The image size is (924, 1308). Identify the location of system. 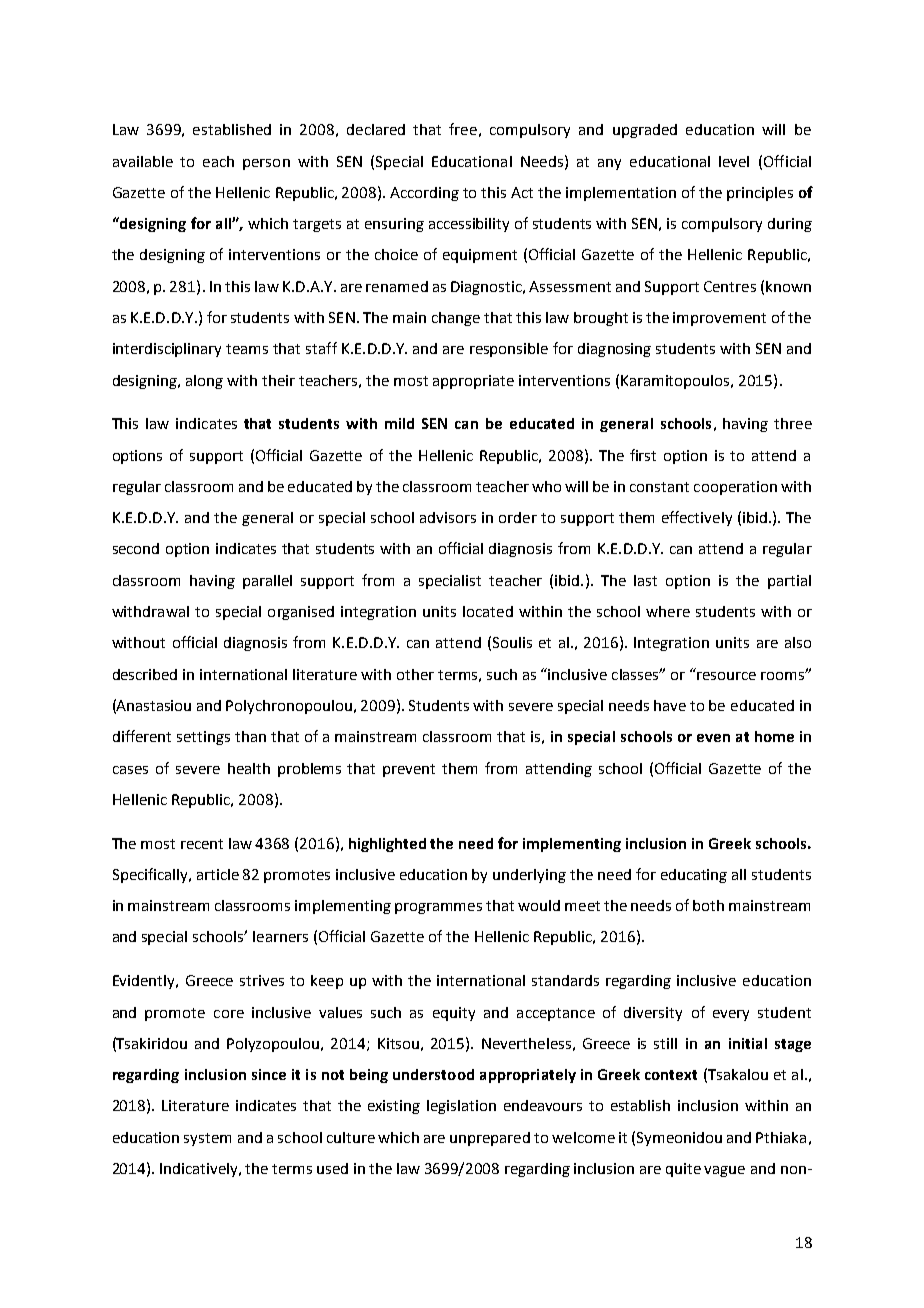
(207, 1139).
